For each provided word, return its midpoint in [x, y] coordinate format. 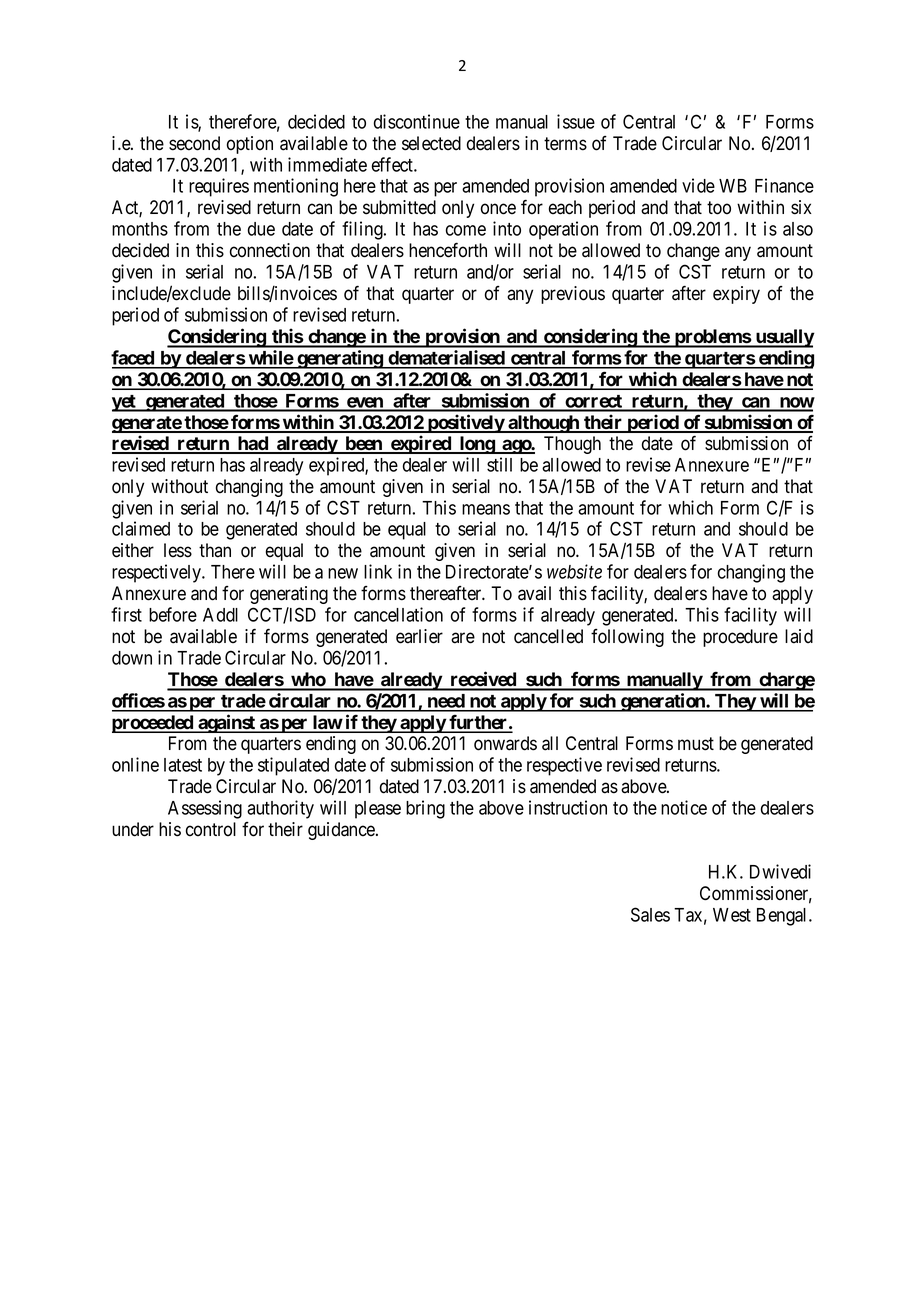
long [476, 445]
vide [698, 185]
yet [125, 403]
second [194, 143]
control [211, 829]
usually [784, 338]
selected [431, 143]
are [463, 638]
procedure [740, 638]
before [173, 614]
